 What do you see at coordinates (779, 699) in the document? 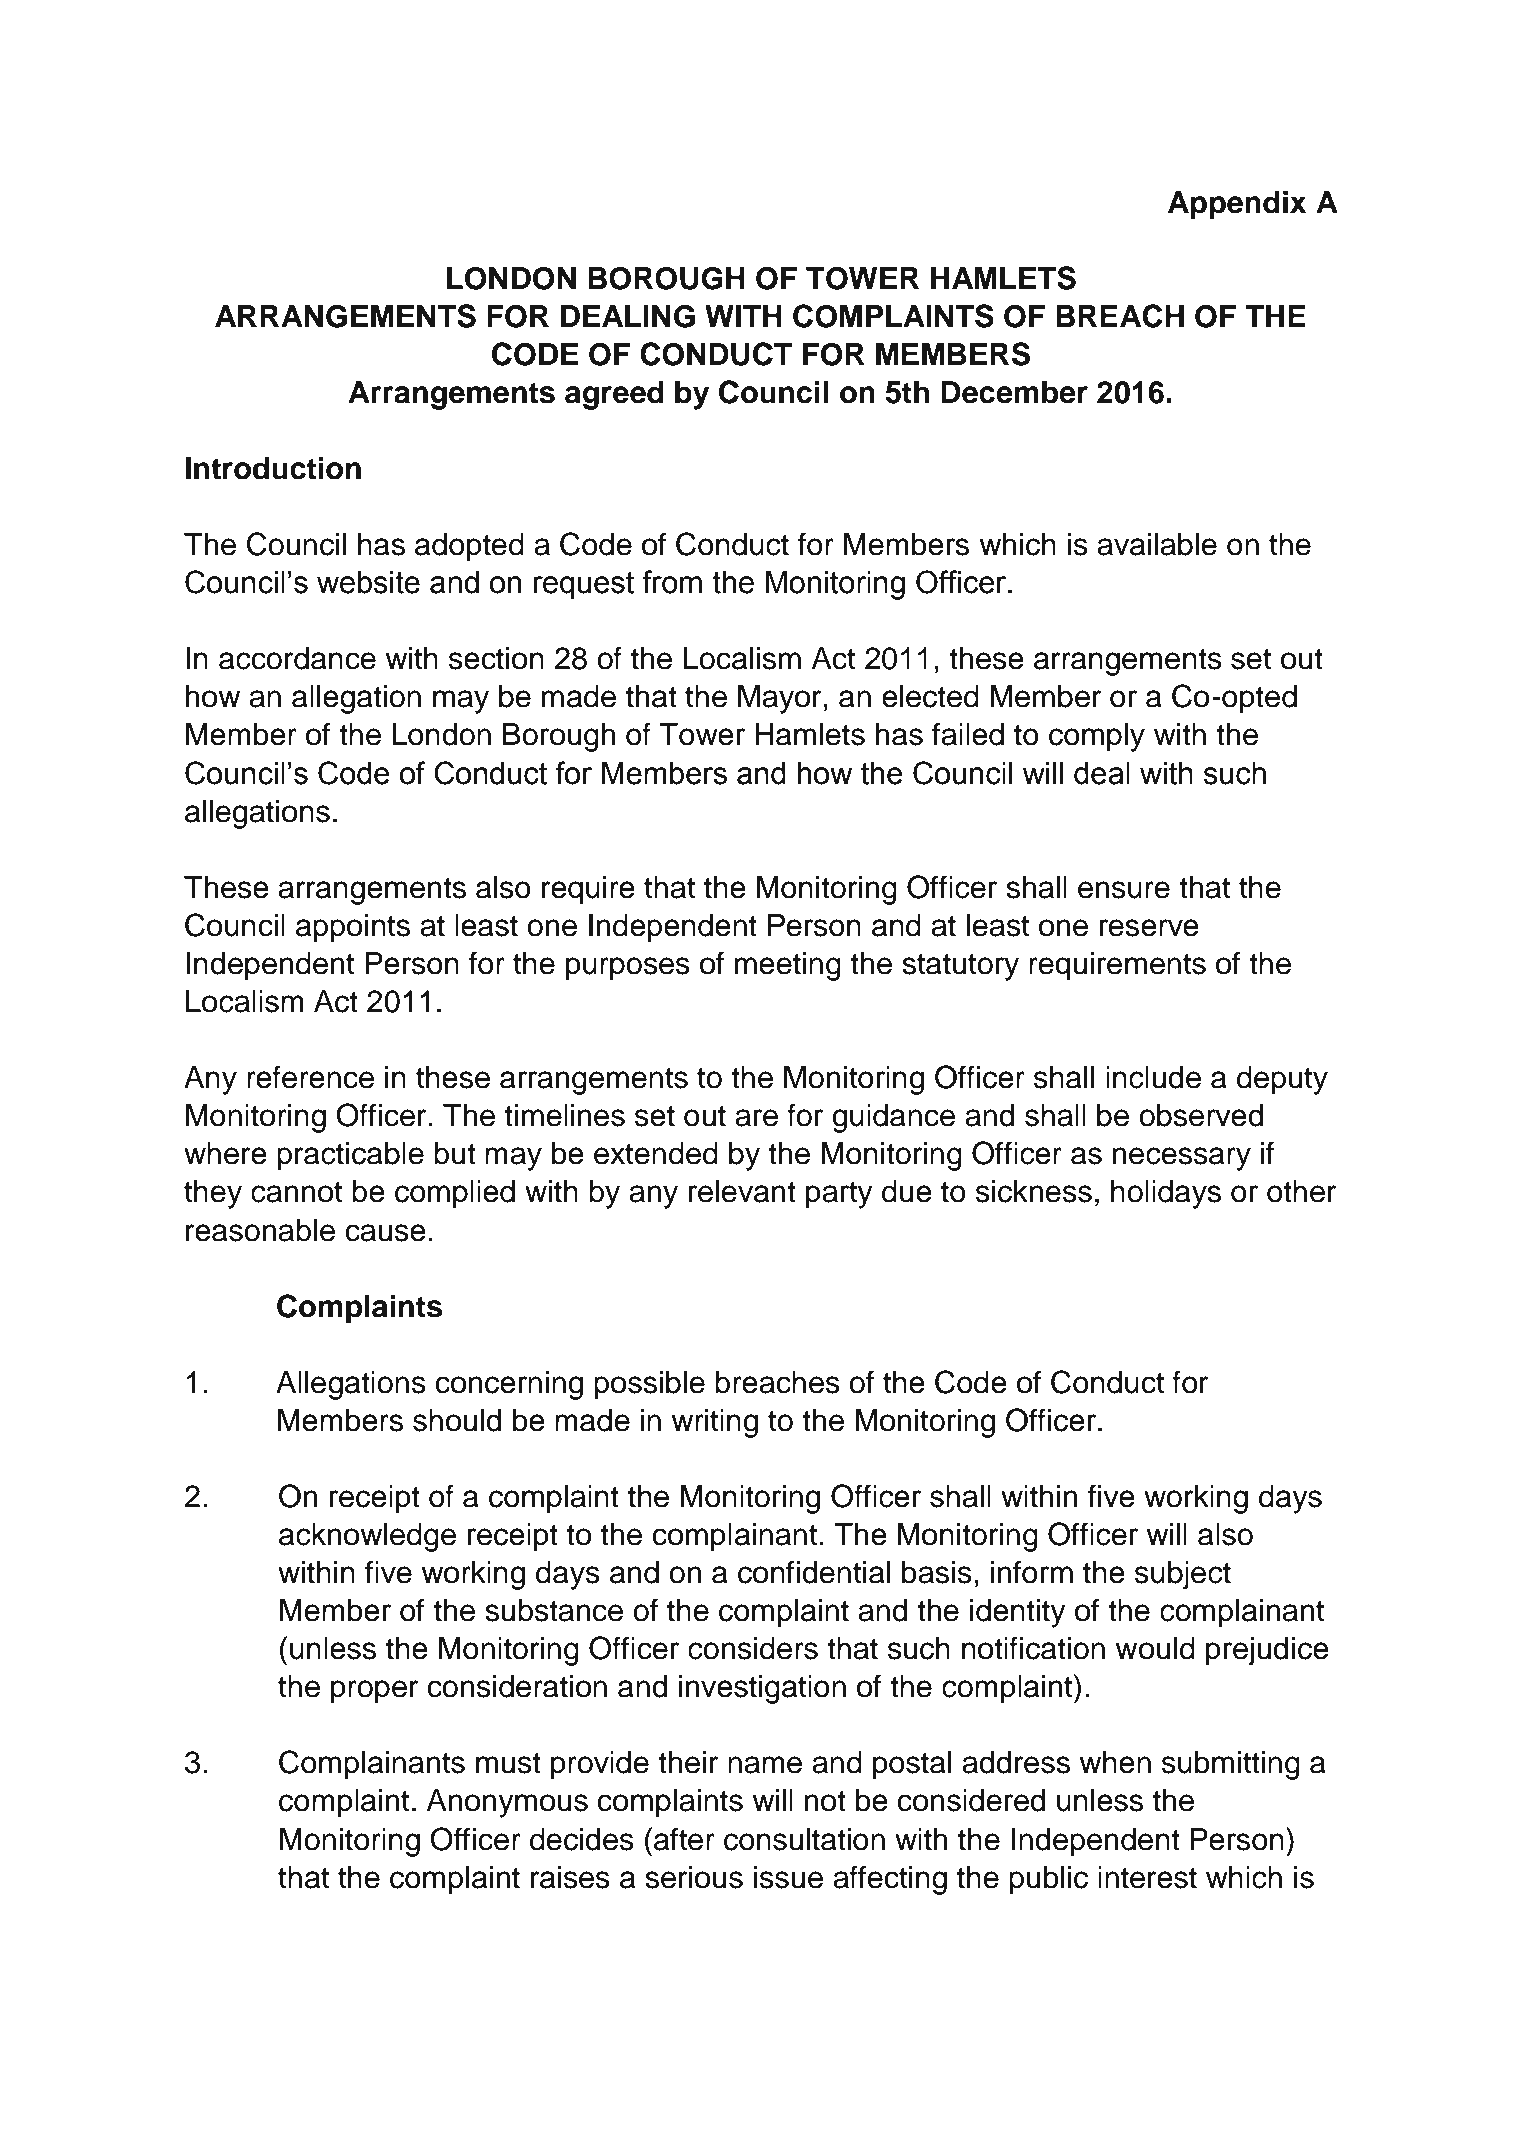
I see `Mayor` at bounding box center [779, 699].
